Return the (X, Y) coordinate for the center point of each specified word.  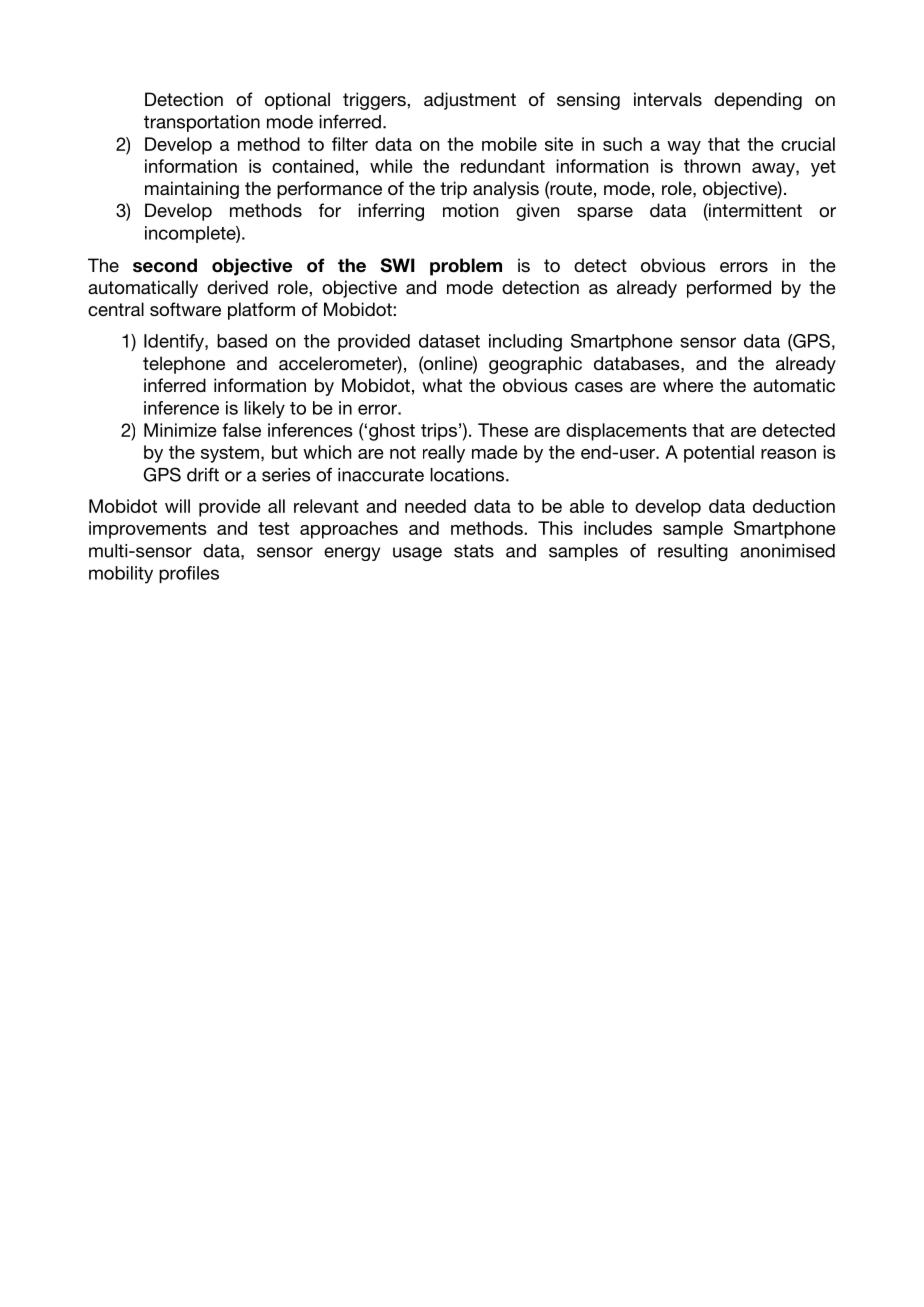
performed (729, 289)
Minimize (180, 430)
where (688, 385)
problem (466, 267)
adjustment (470, 101)
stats (474, 551)
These (503, 430)
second (165, 265)
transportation (202, 123)
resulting (693, 552)
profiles (189, 574)
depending (758, 101)
